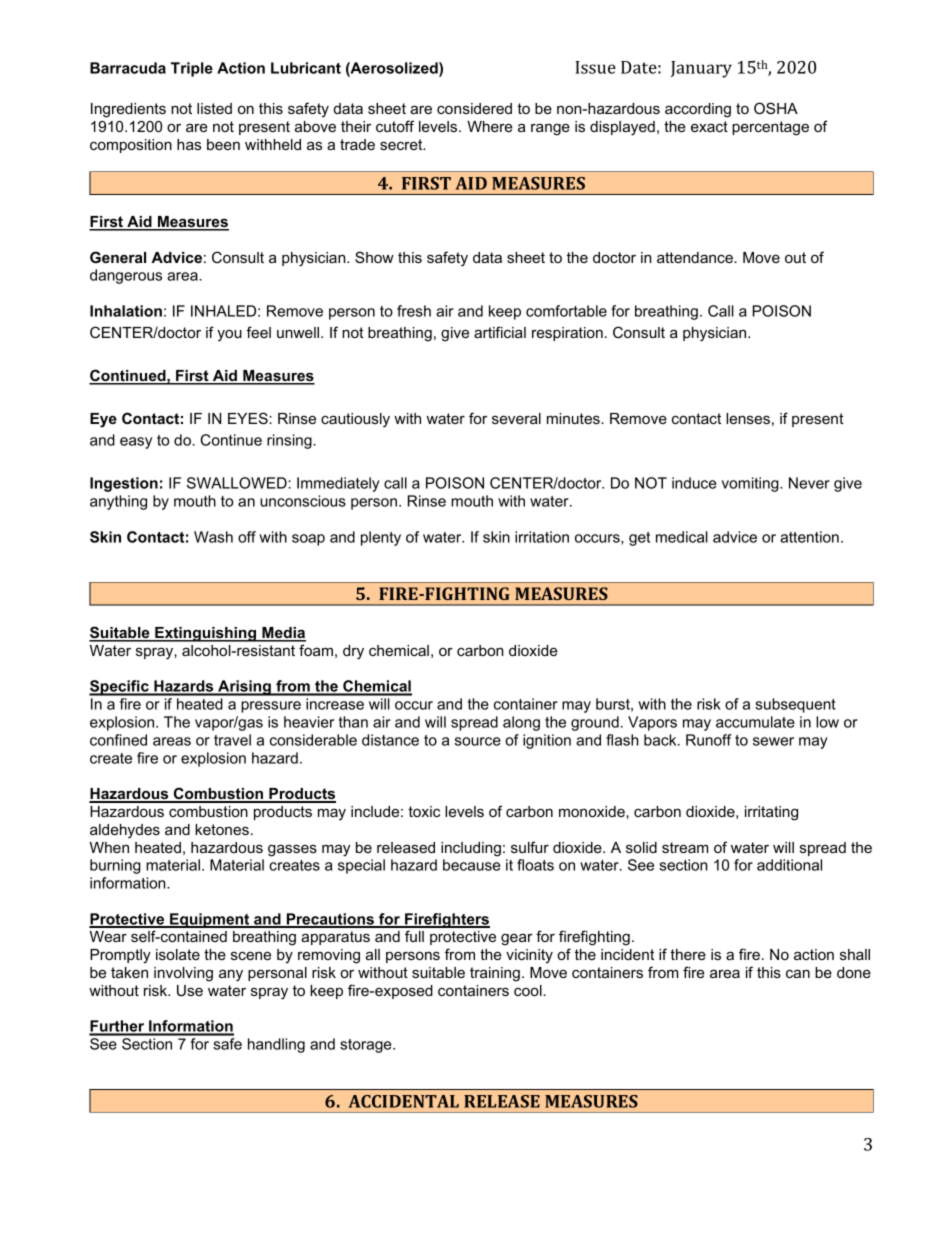 This screenshot has height=1233, width=952. What do you see at coordinates (474, 108) in the screenshot?
I see `considered` at bounding box center [474, 108].
